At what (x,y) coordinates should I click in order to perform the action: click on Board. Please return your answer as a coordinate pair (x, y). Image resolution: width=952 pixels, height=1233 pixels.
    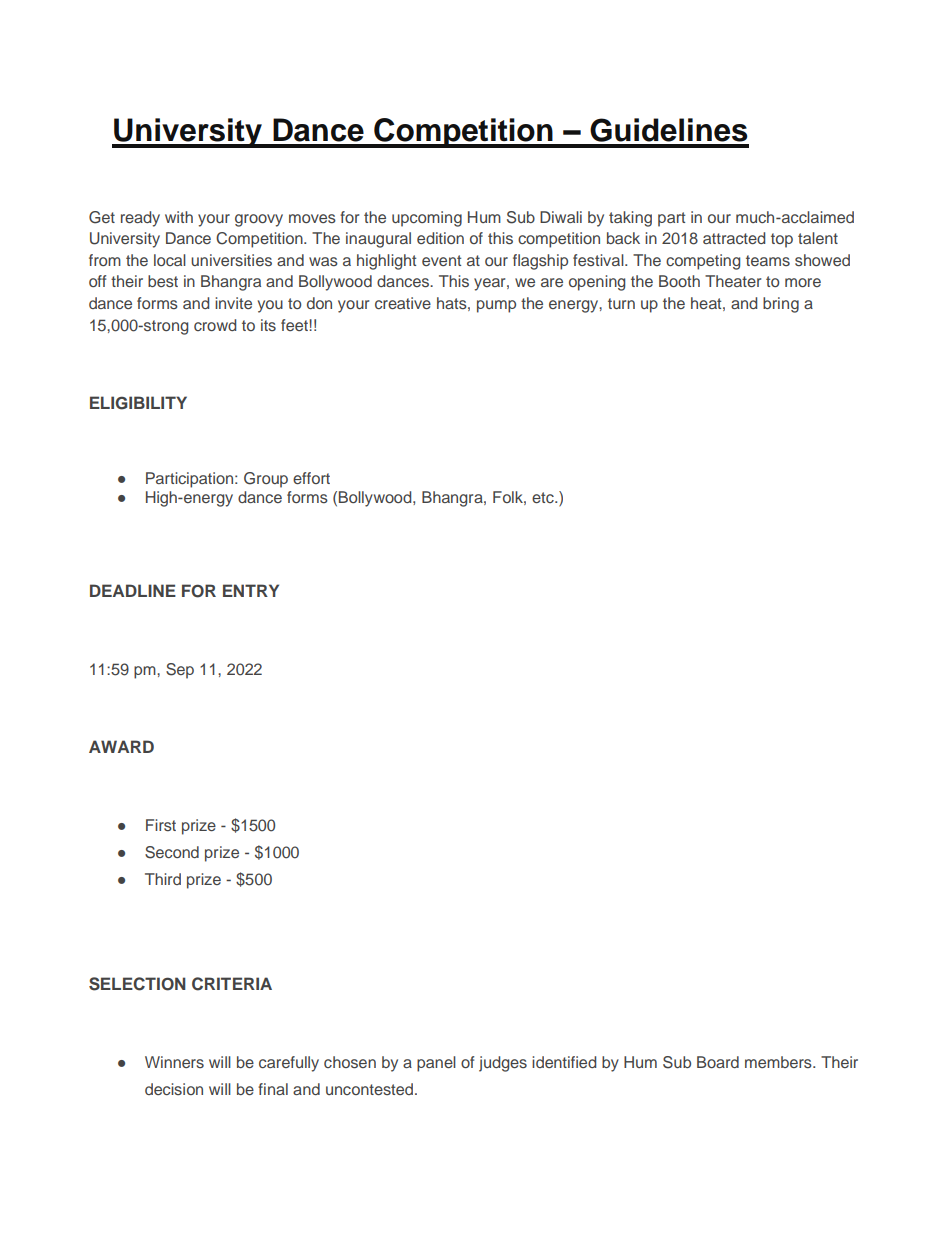
    Looking at the image, I should click on (718, 1062).
